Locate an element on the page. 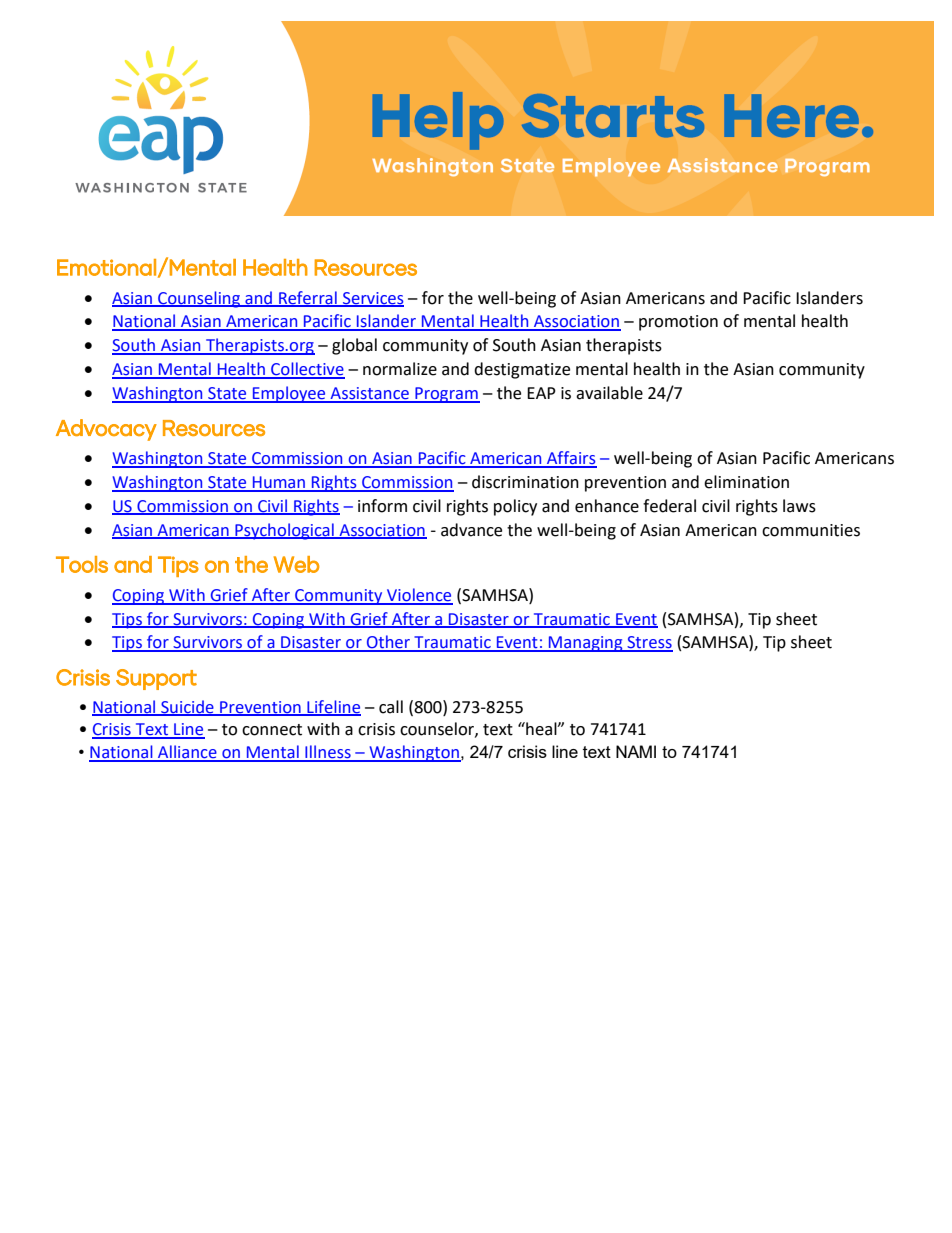  Stress is located at coordinates (649, 643).
